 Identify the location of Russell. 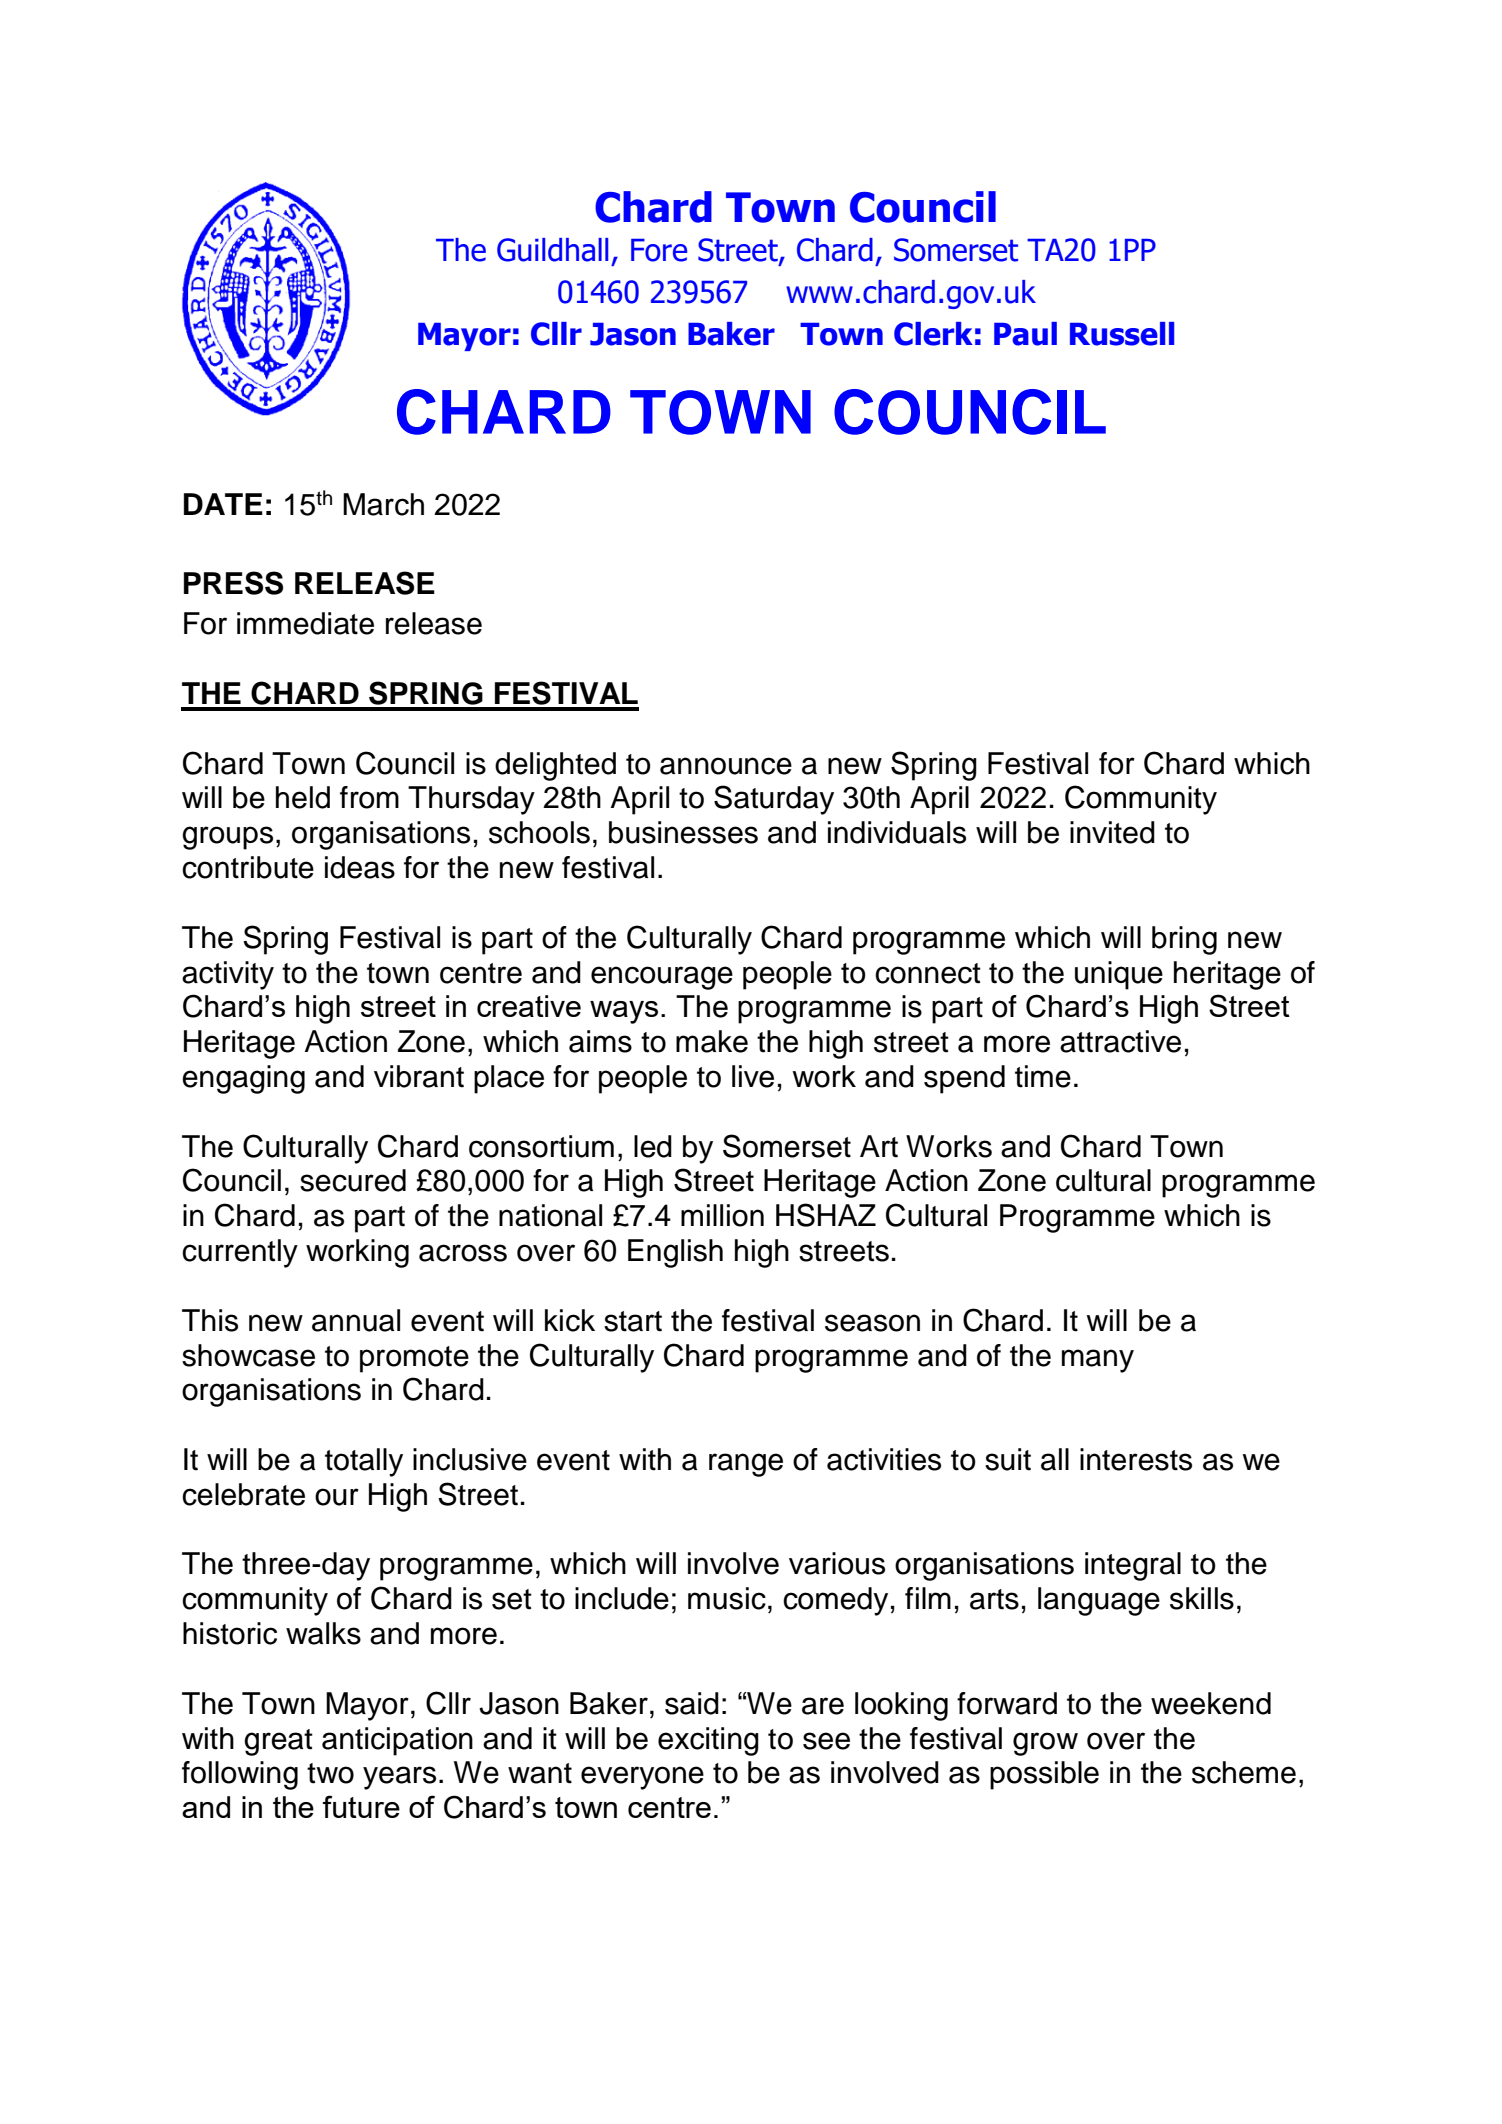
(1122, 334).
